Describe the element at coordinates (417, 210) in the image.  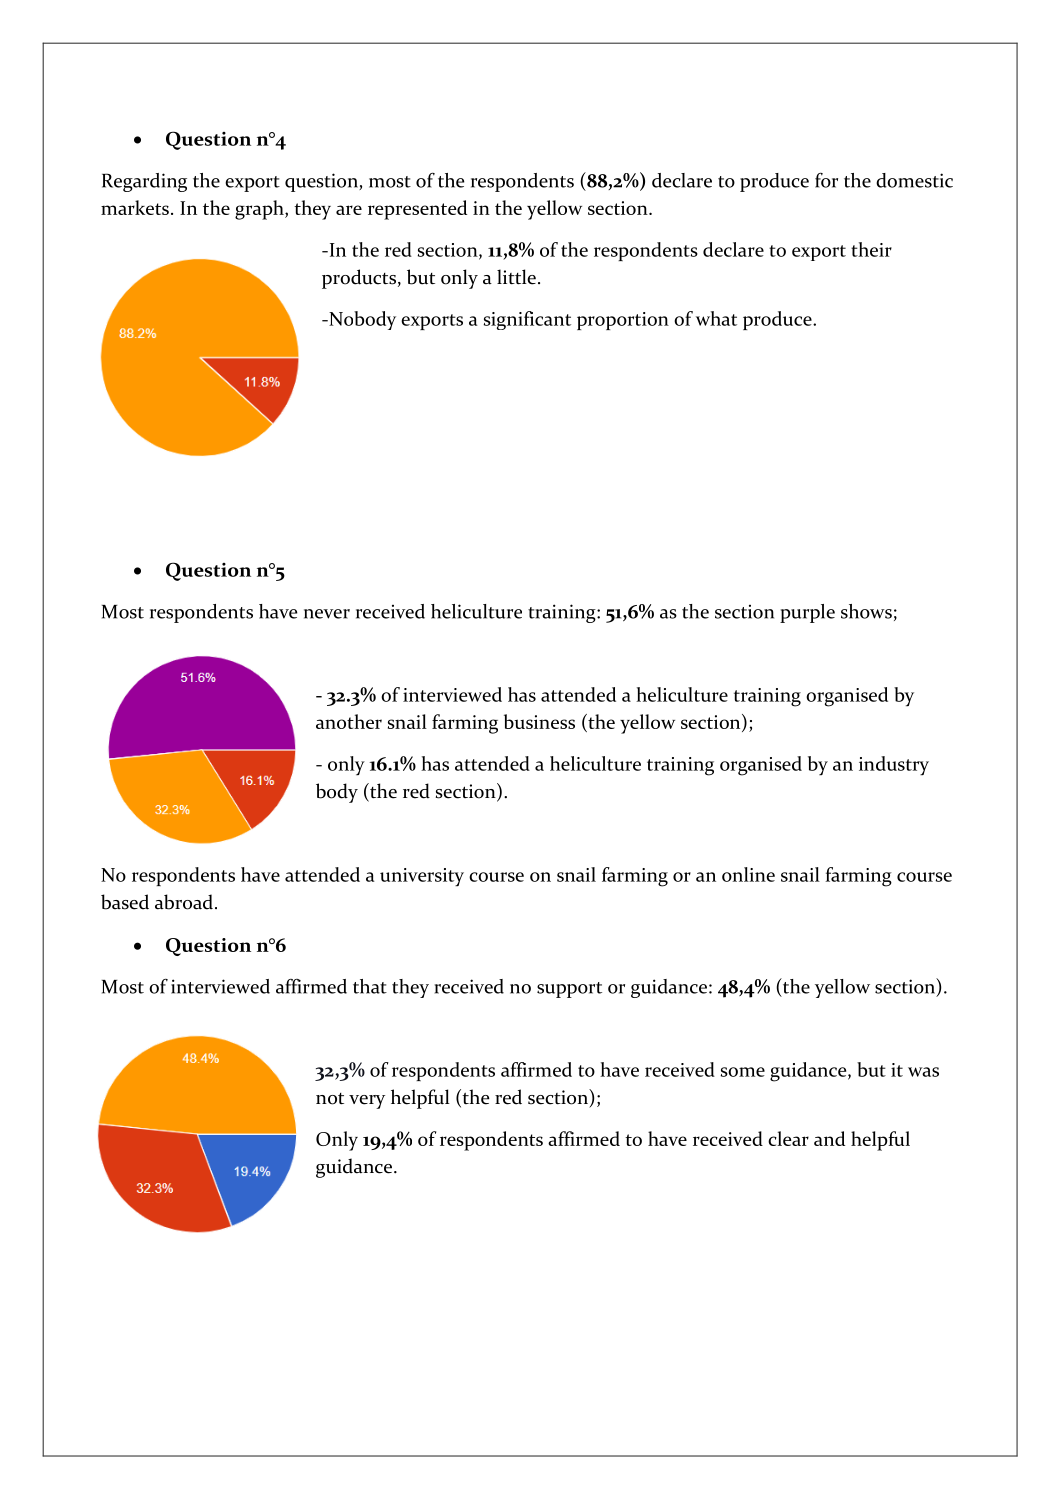
I see `represented` at that location.
